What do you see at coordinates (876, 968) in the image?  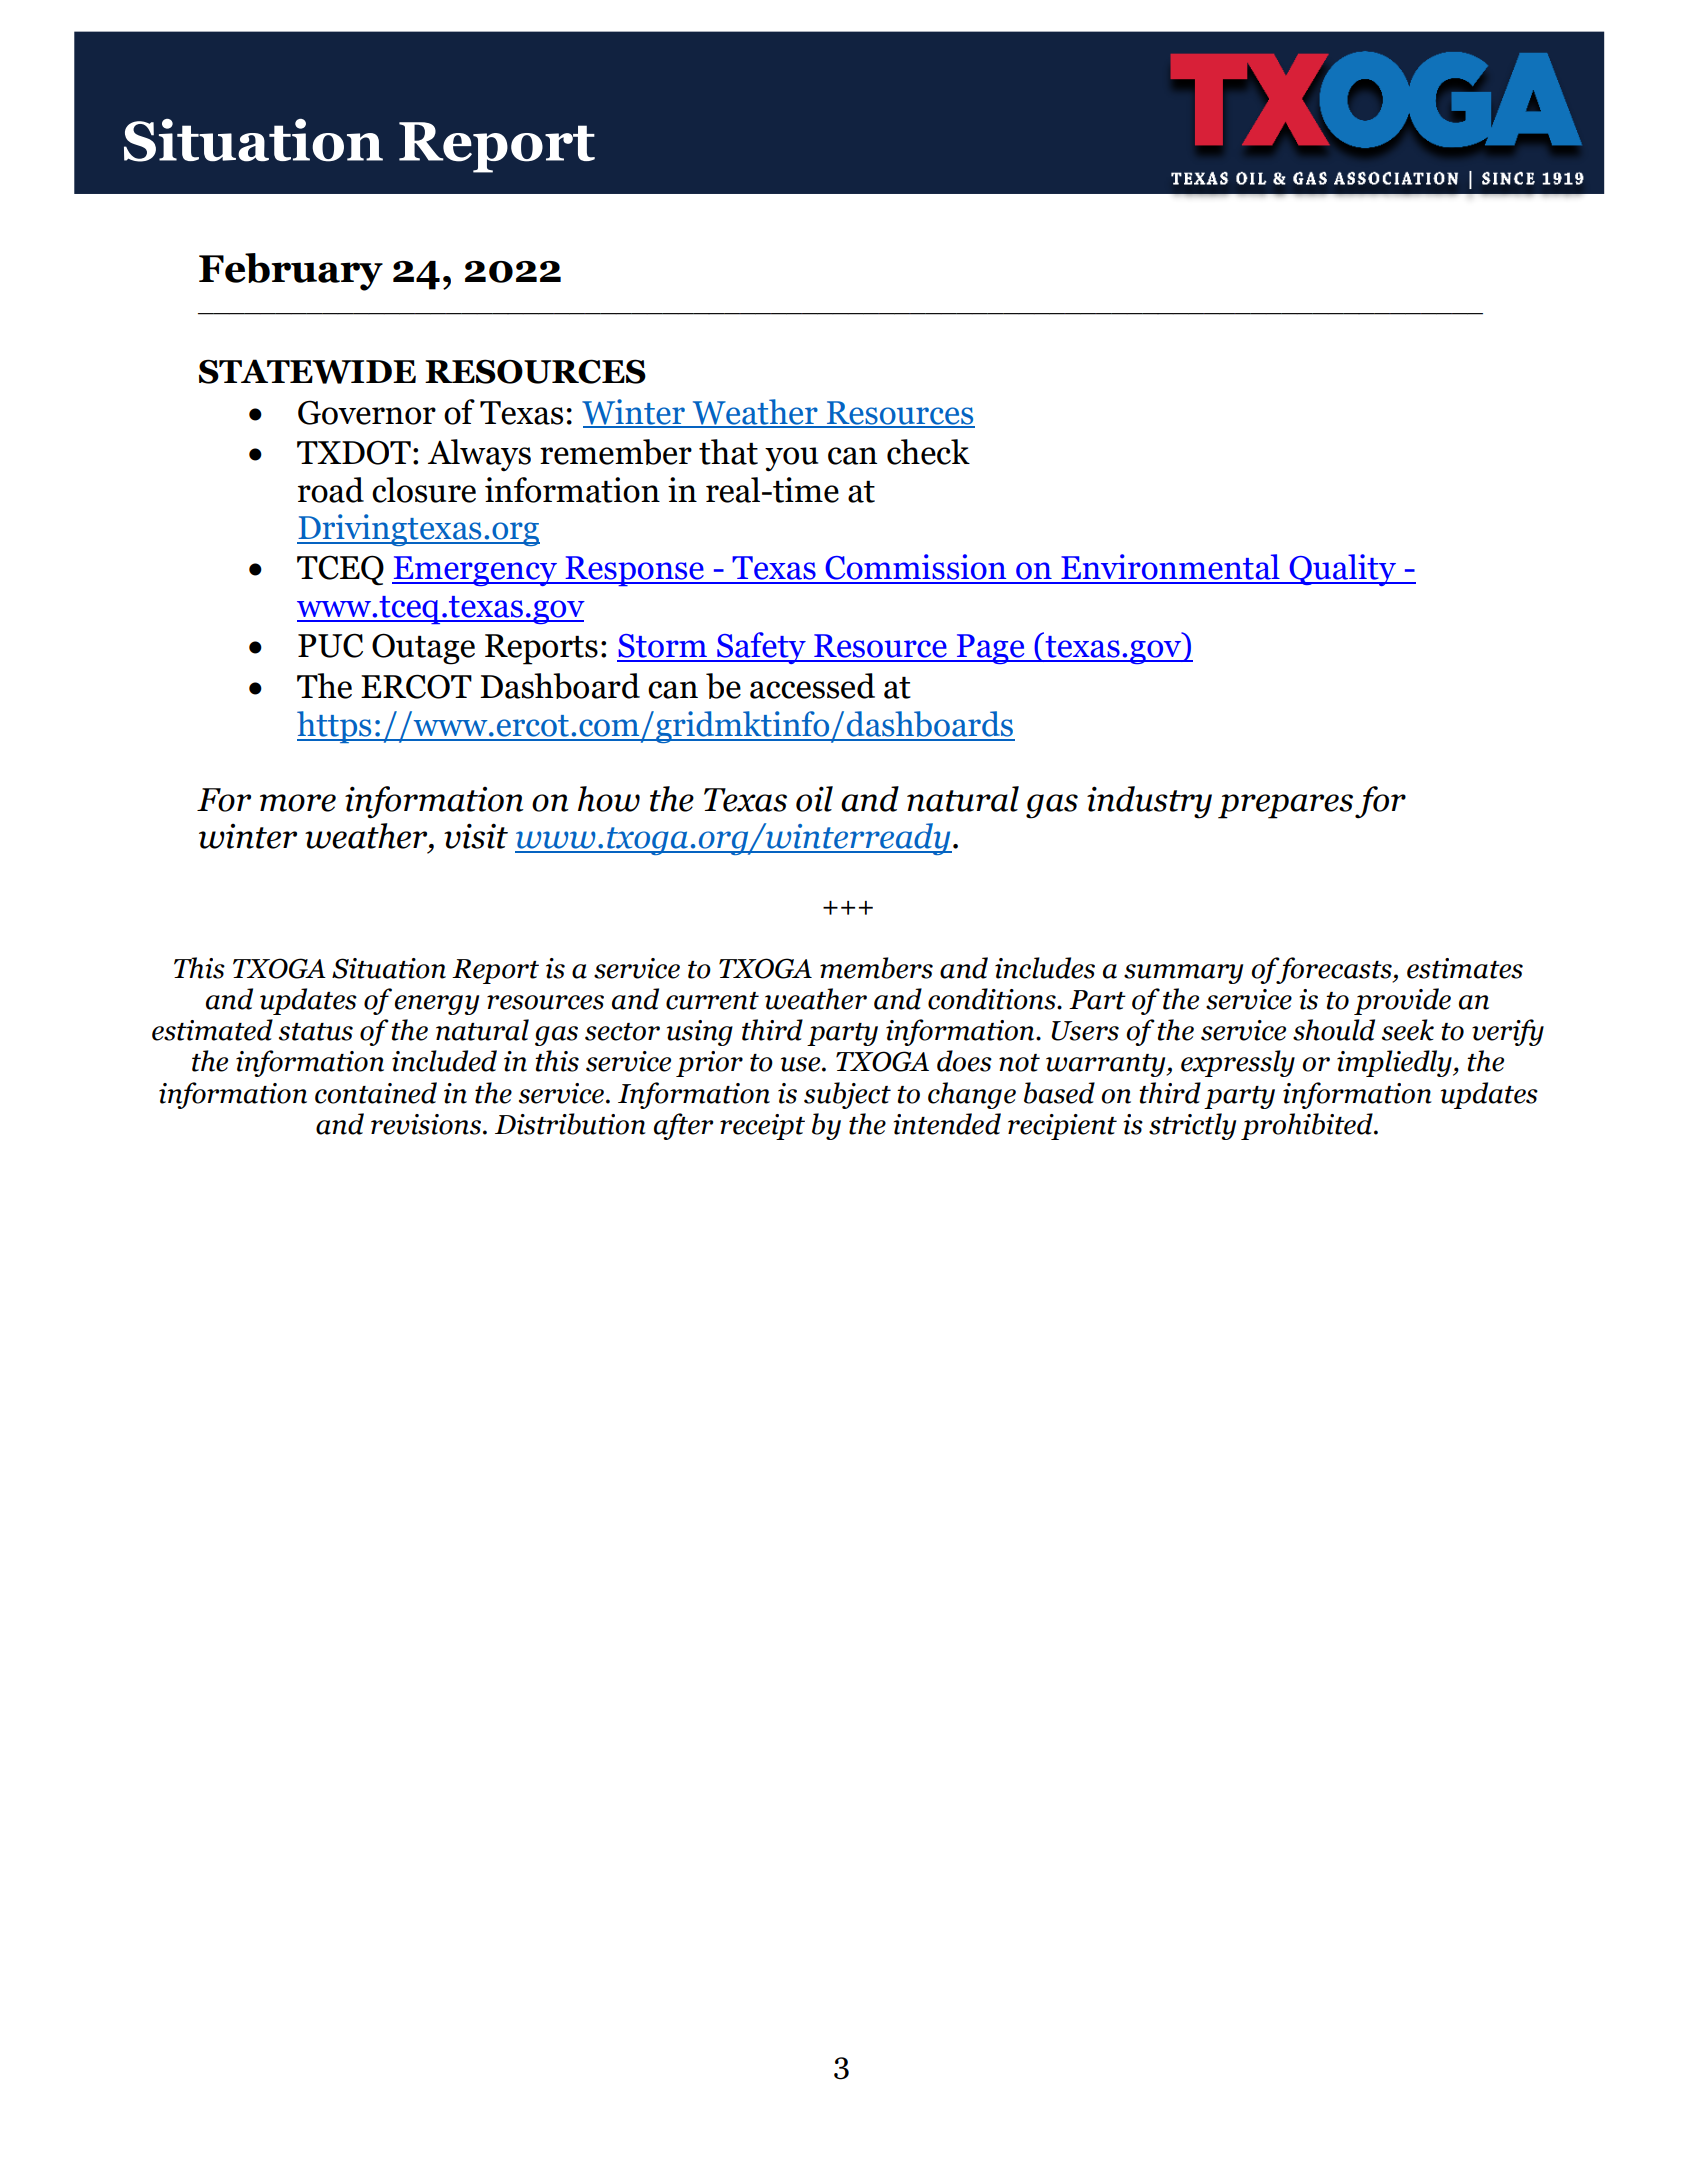 I see `members` at bounding box center [876, 968].
